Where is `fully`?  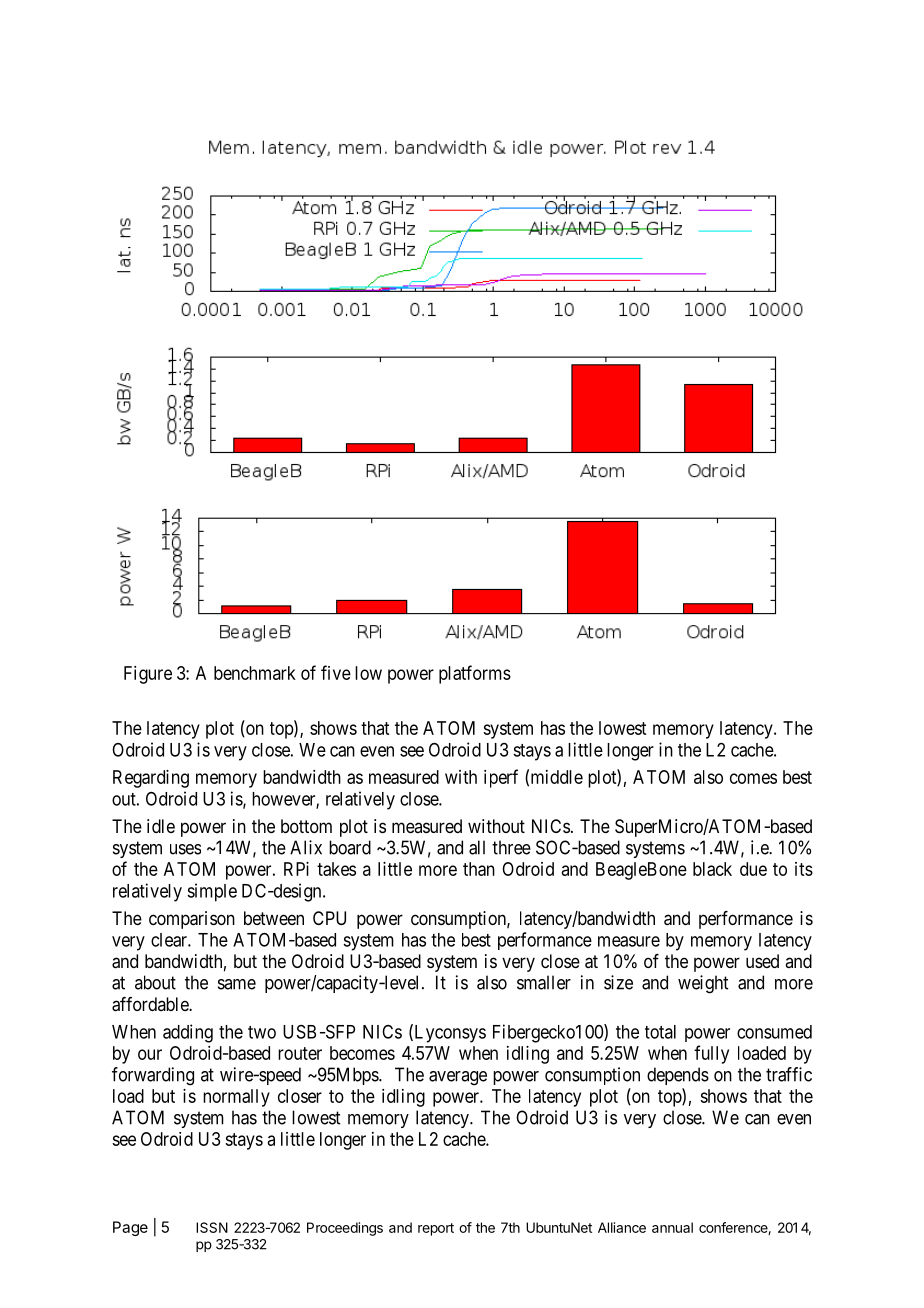
fully is located at coordinates (711, 1054).
